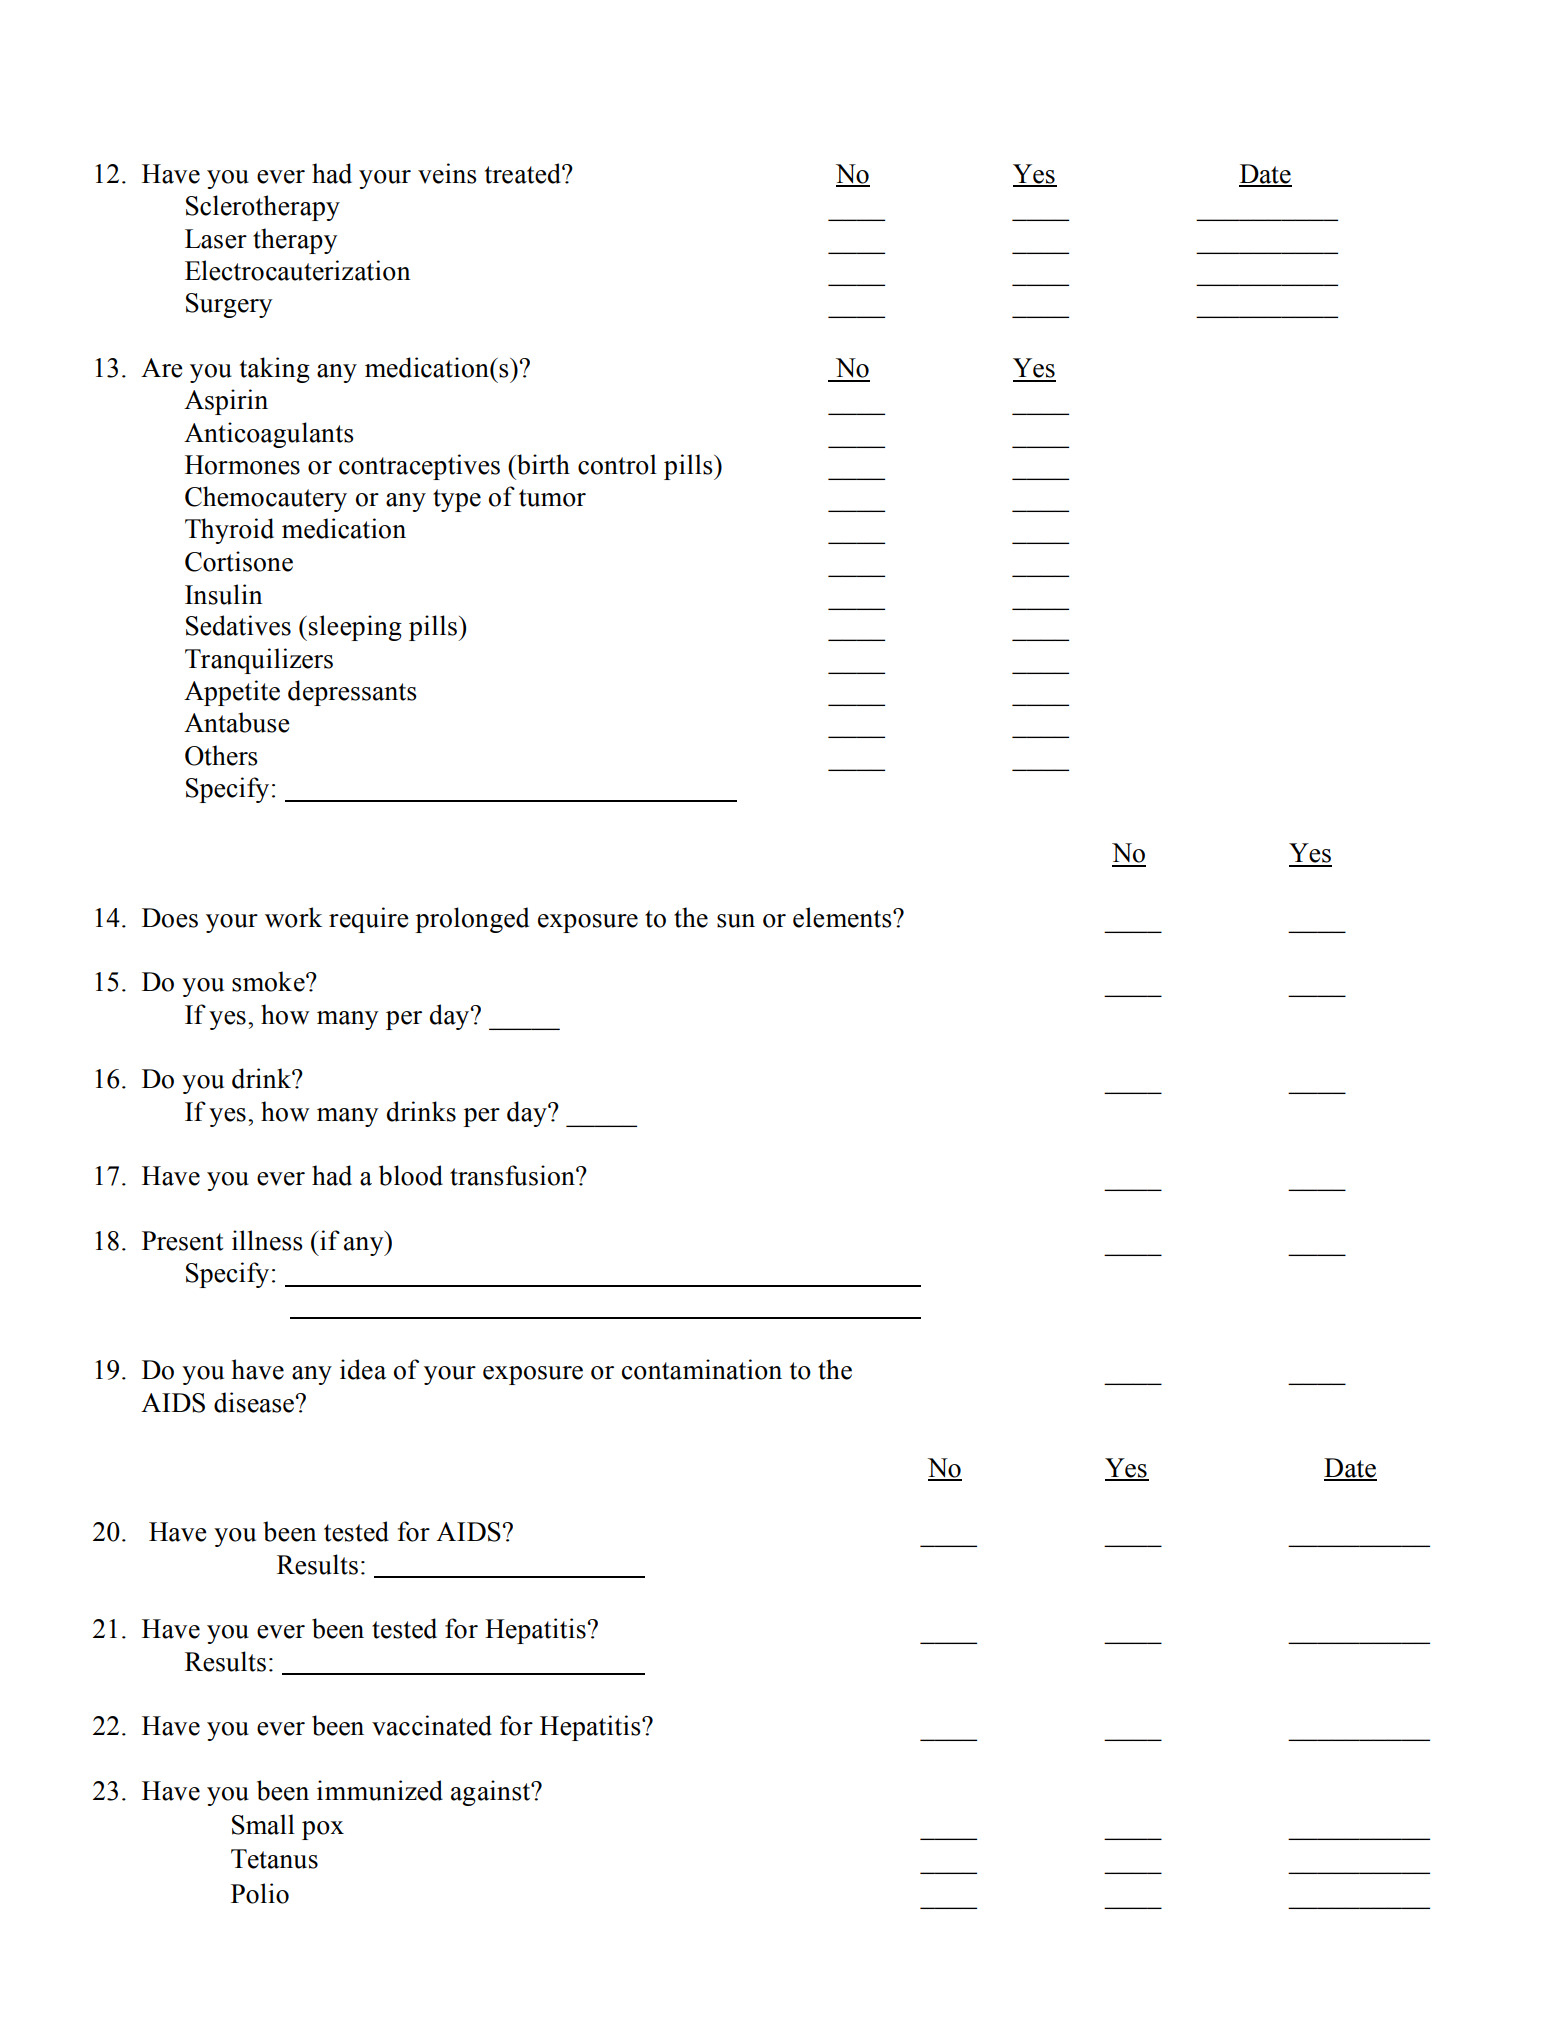 The height and width of the document is (2025, 1565). What do you see at coordinates (447, 173) in the document?
I see `veins` at bounding box center [447, 173].
